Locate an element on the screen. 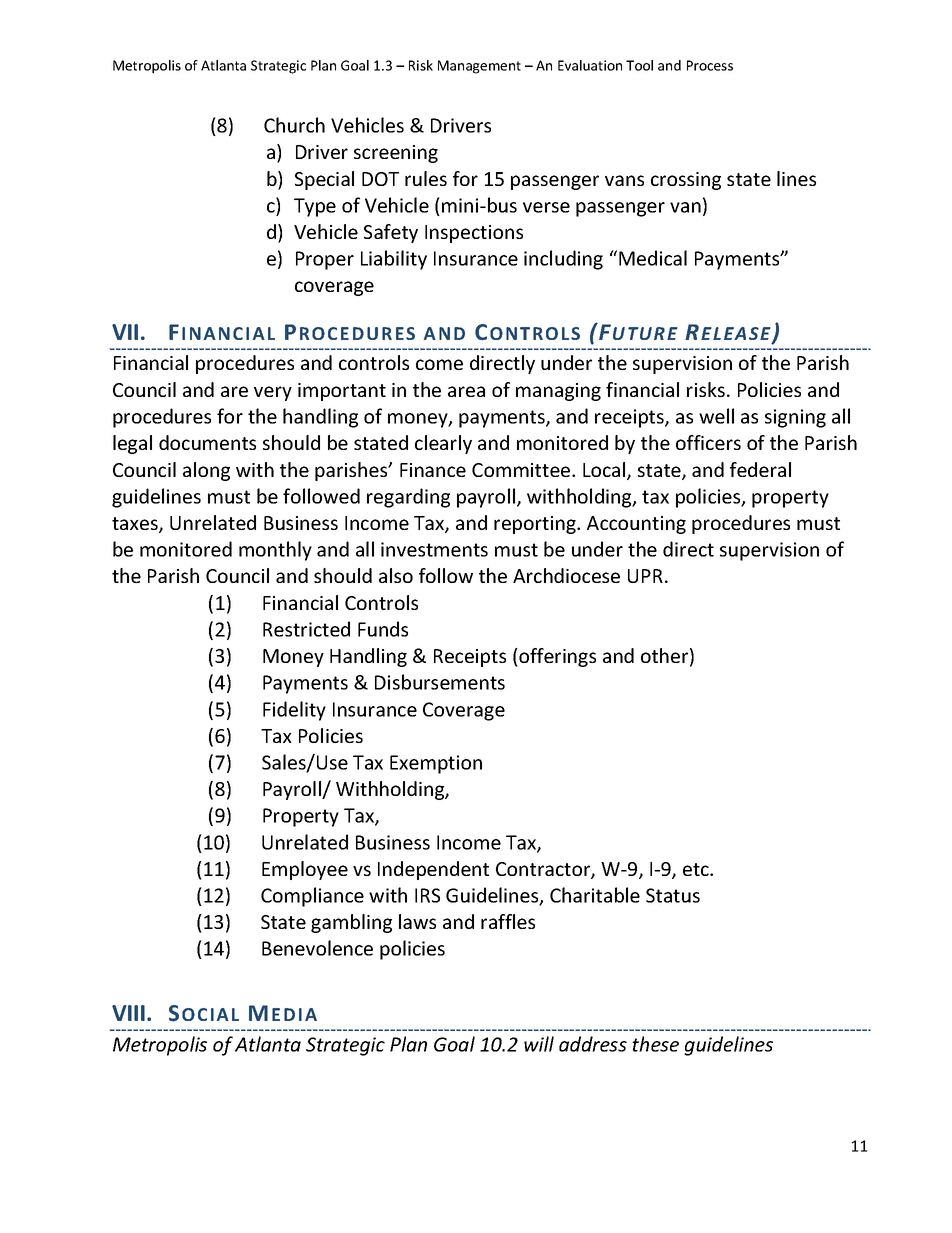 The image size is (952, 1233). Restricted is located at coordinates (306, 629).
